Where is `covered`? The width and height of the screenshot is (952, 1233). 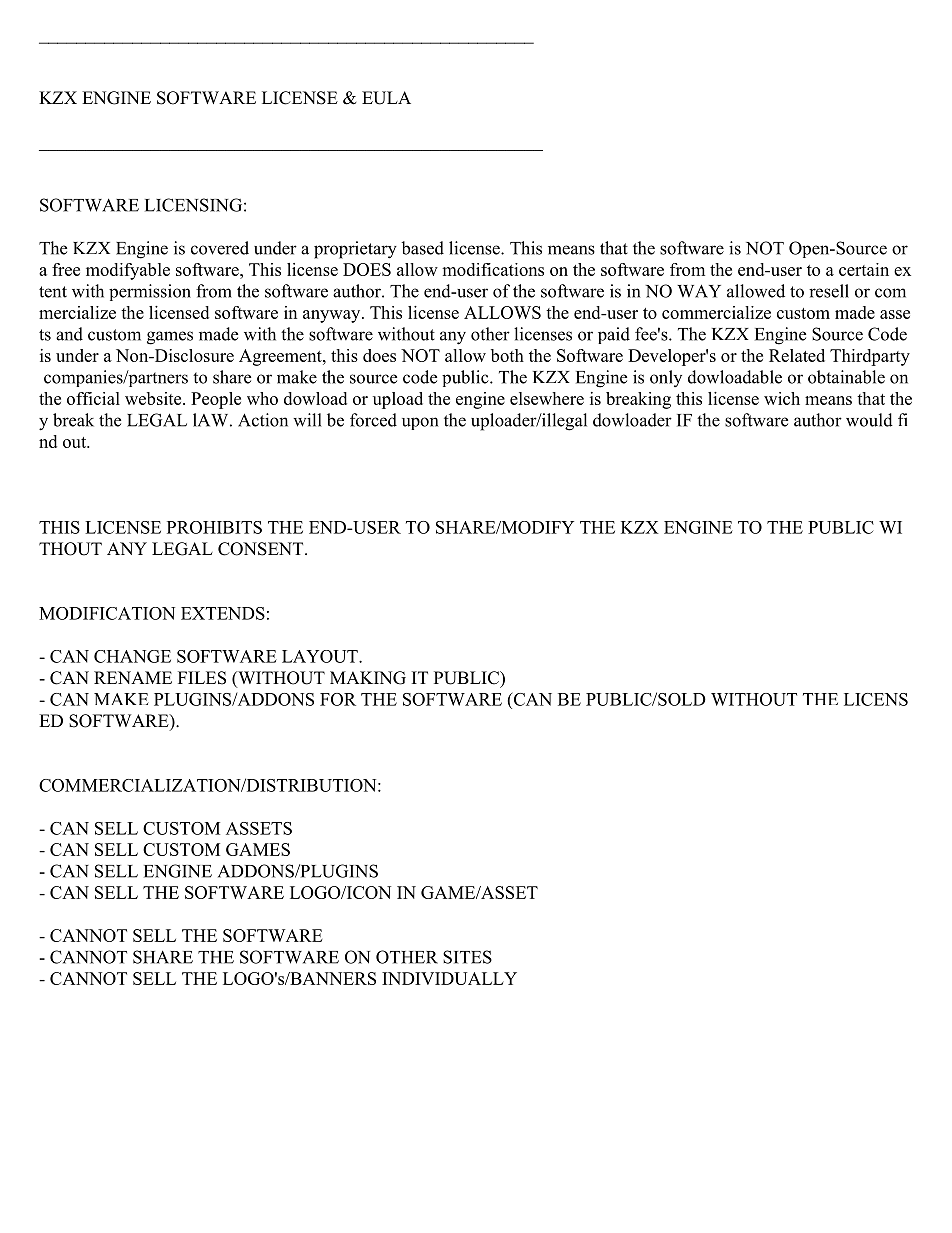 covered is located at coordinates (220, 248).
